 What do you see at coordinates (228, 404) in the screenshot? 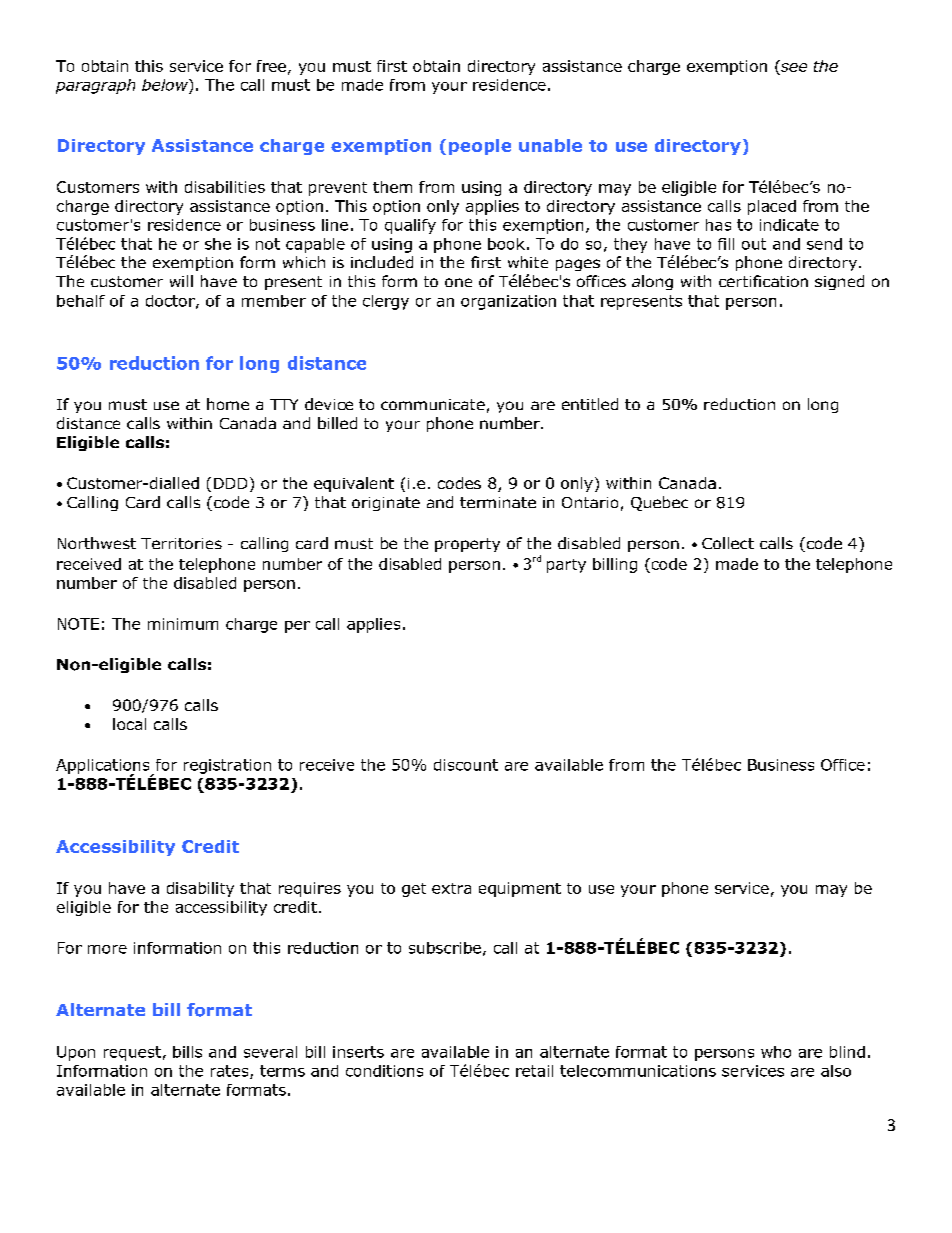
I see `home` at bounding box center [228, 404].
